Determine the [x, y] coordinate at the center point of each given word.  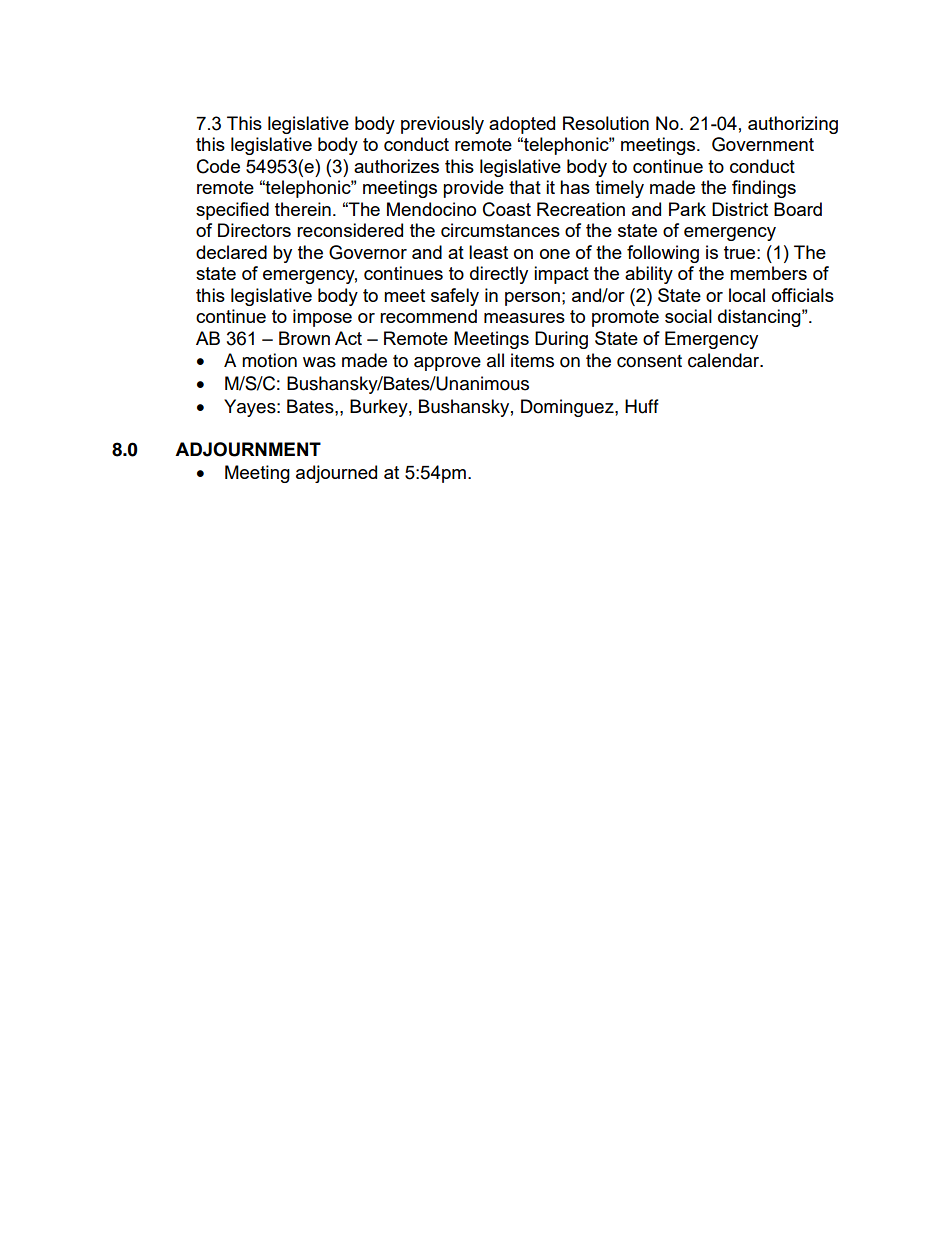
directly [499, 275]
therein [303, 209]
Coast [507, 209]
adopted [522, 125]
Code [218, 166]
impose [322, 318]
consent [649, 361]
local [747, 295]
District [740, 209]
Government [763, 144]
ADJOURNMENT [248, 449]
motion [269, 360]
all [495, 360]
